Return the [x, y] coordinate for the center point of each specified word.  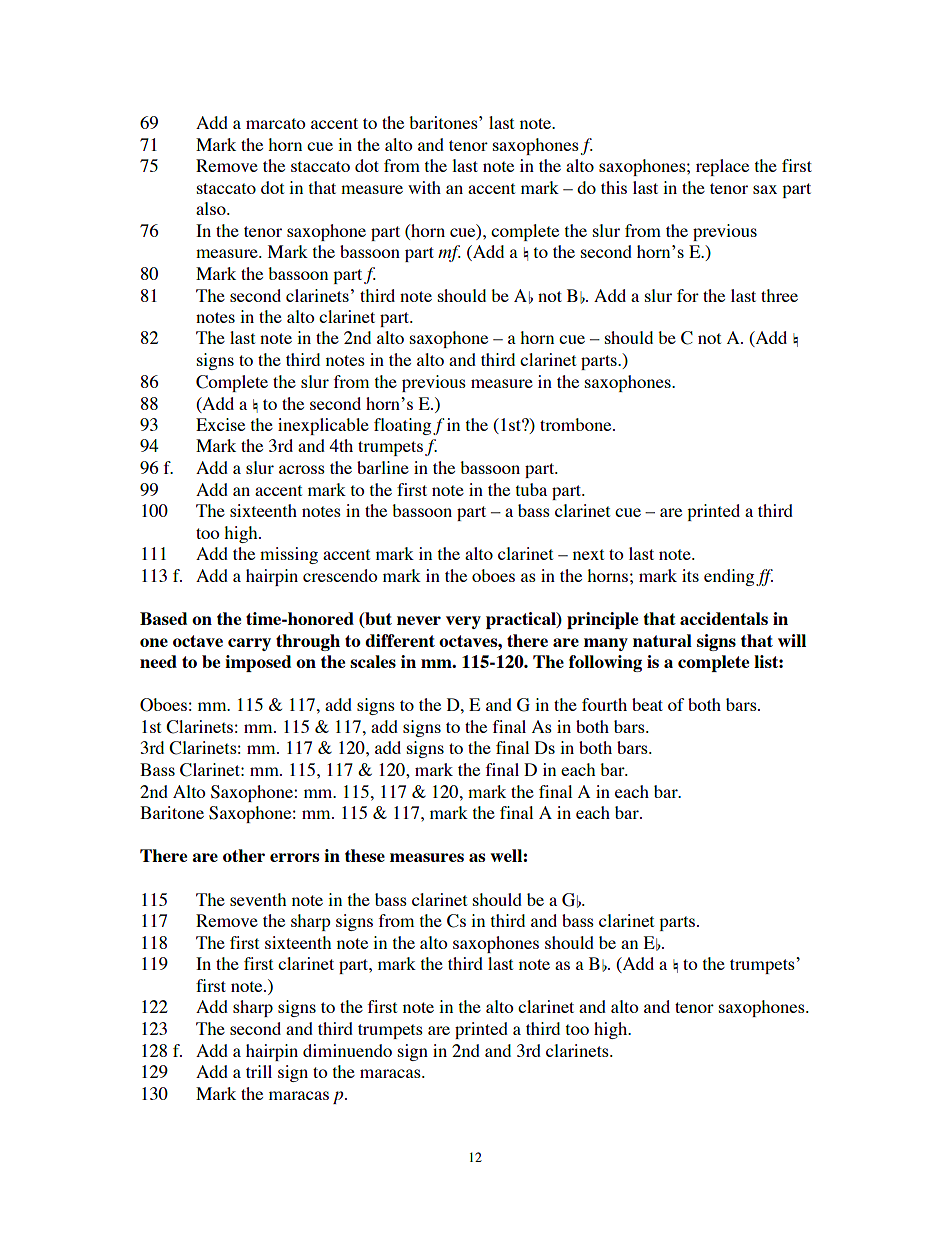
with [424, 187]
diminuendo [347, 1050]
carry [249, 644]
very [463, 622]
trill [259, 1071]
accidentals [724, 618]
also [212, 208]
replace [722, 167]
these [365, 855]
